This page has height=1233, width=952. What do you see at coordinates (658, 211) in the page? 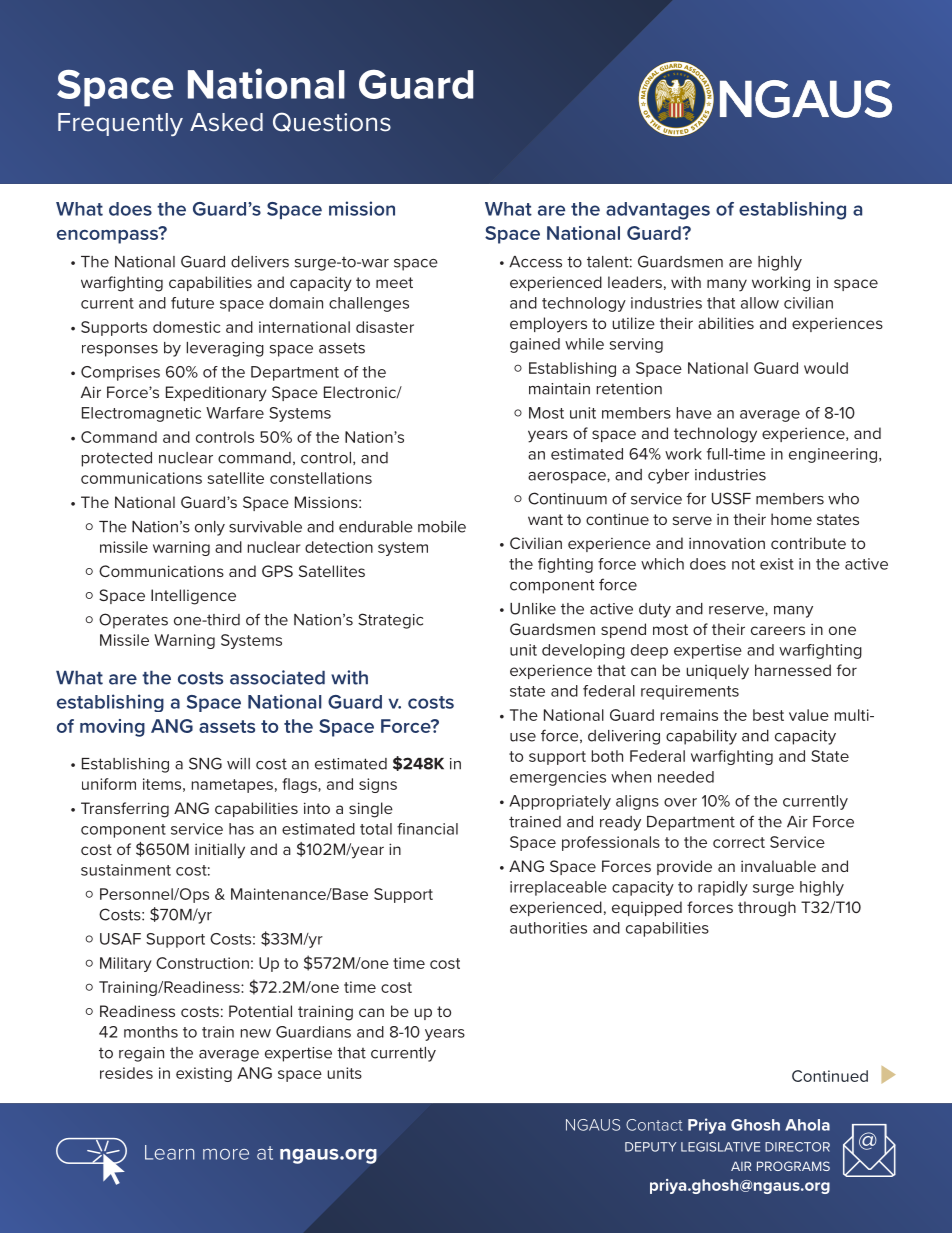
I see `advantages` at bounding box center [658, 211].
